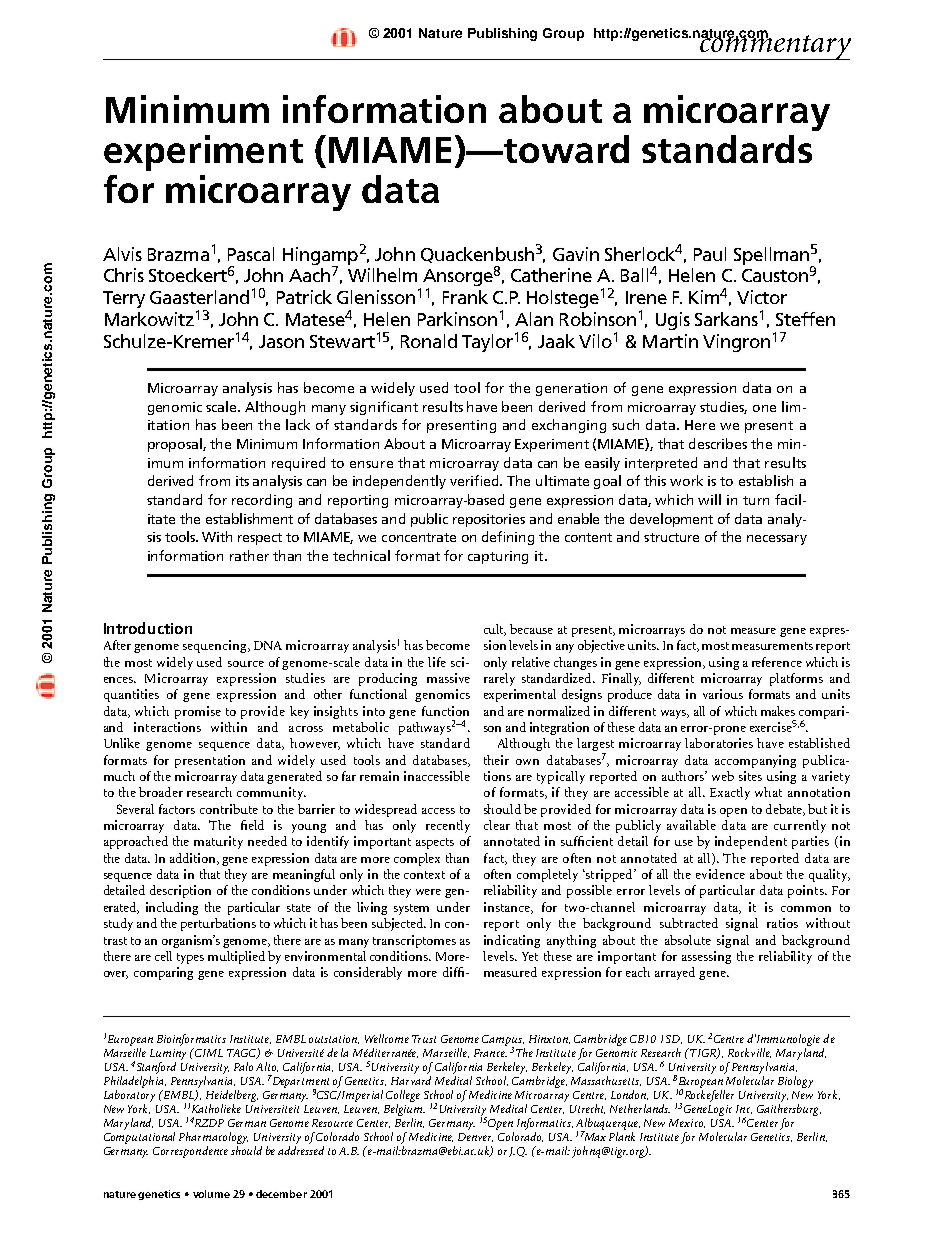  Describe the element at coordinates (498, 557) in the image. I see `capturing` at that location.
